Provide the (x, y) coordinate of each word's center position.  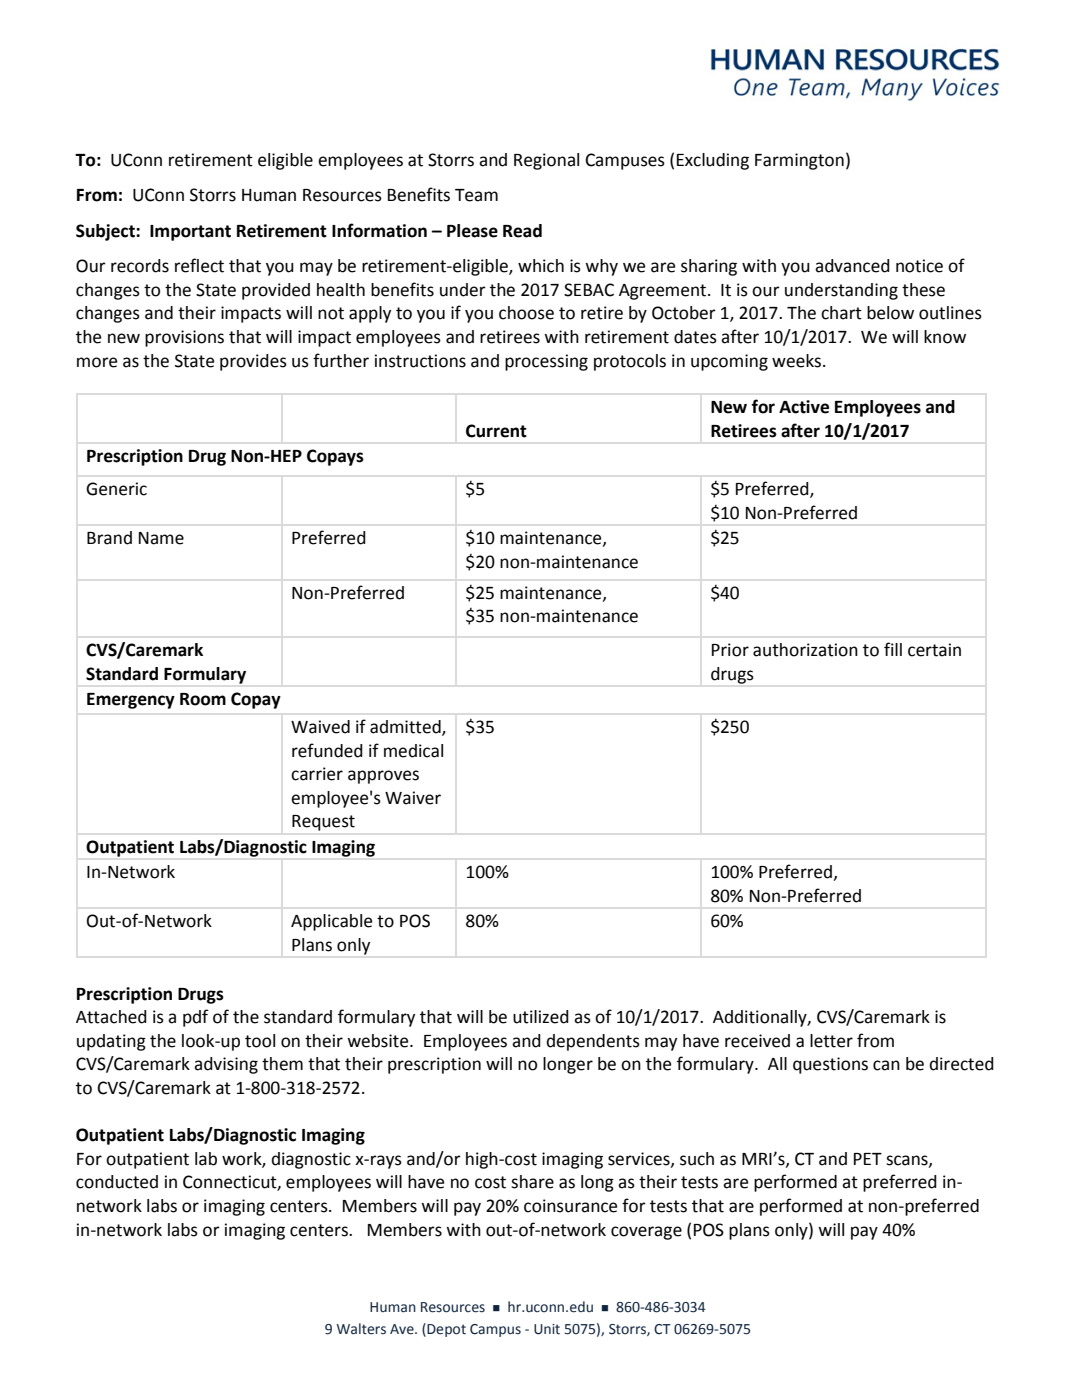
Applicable (331, 922)
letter (831, 1041)
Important (190, 233)
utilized (541, 1017)
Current (496, 431)
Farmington (799, 161)
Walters (361, 1329)
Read (522, 231)
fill (893, 649)
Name (161, 538)
